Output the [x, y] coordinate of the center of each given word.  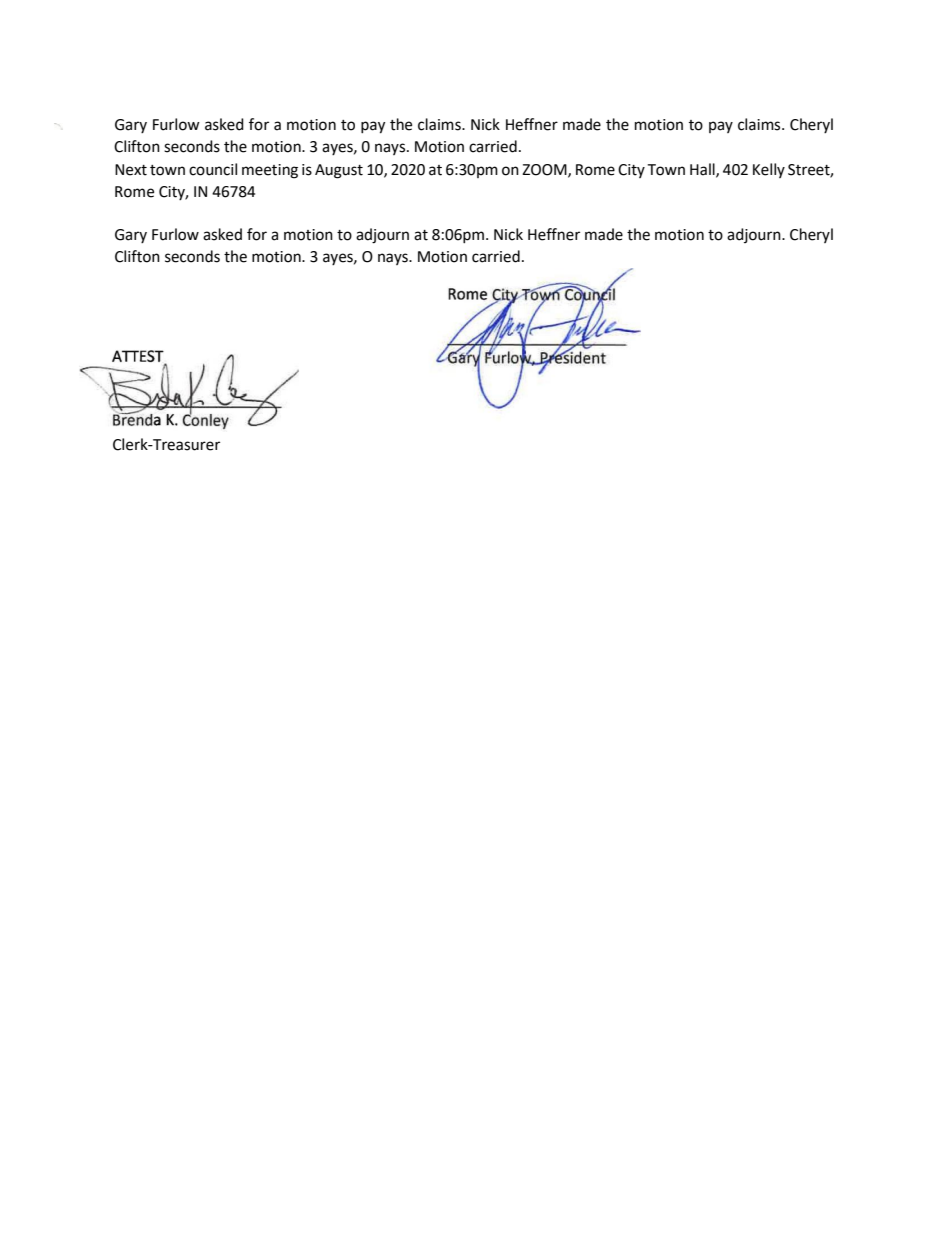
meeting [270, 171]
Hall [703, 170]
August [339, 171]
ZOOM [545, 170]
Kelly [769, 170]
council [213, 169]
